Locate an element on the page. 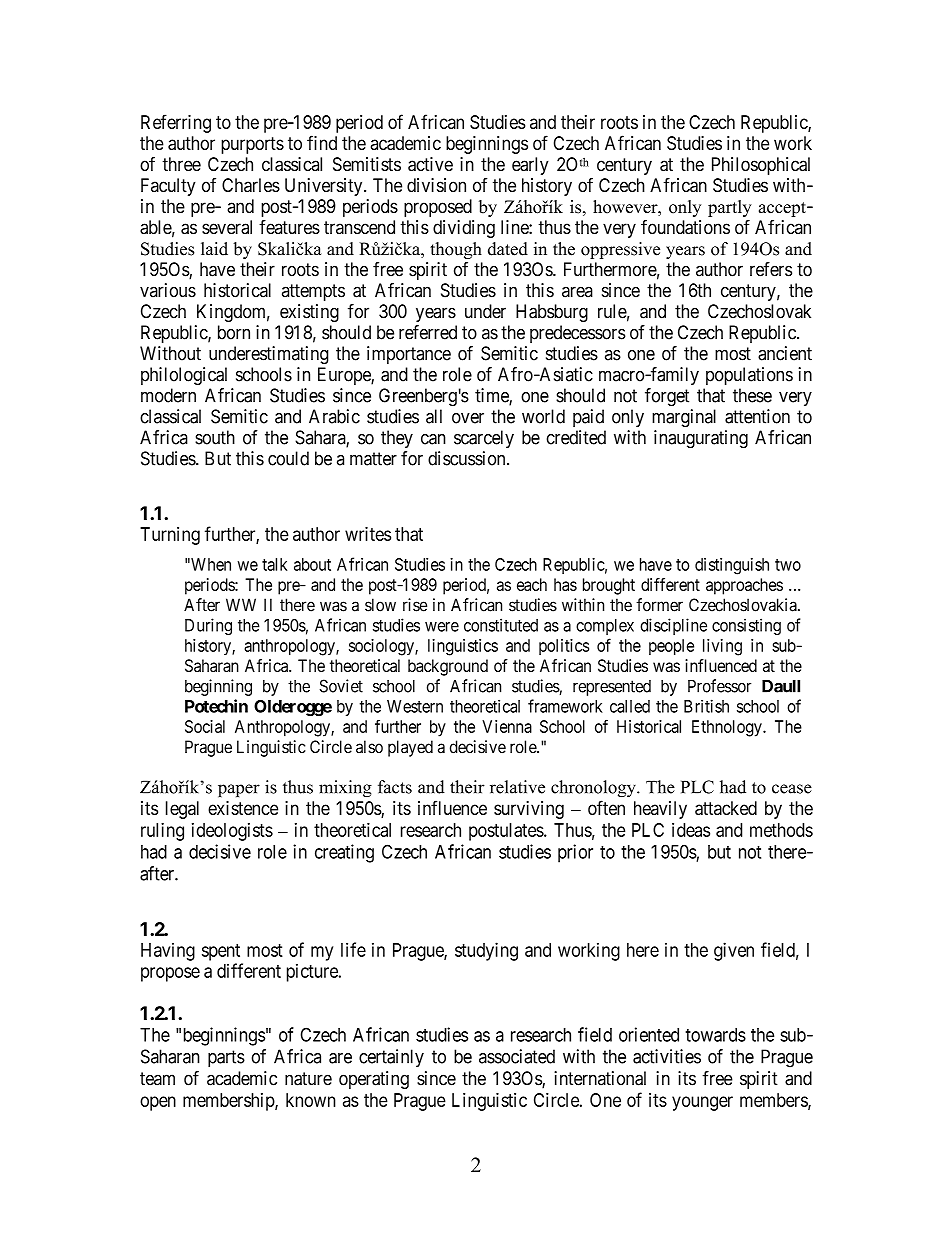  south is located at coordinates (215, 437).
